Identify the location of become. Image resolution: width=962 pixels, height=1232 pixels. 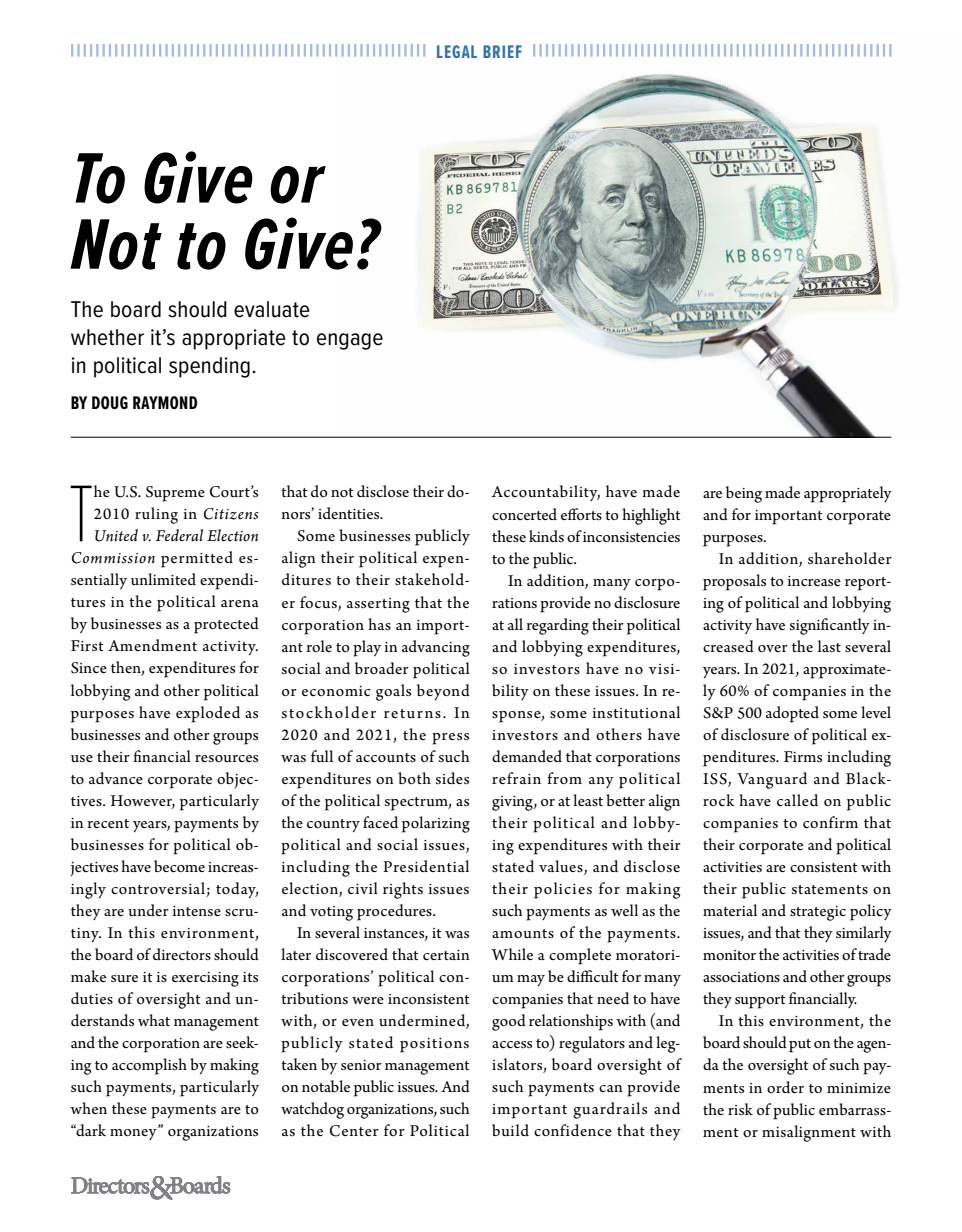
(179, 866).
